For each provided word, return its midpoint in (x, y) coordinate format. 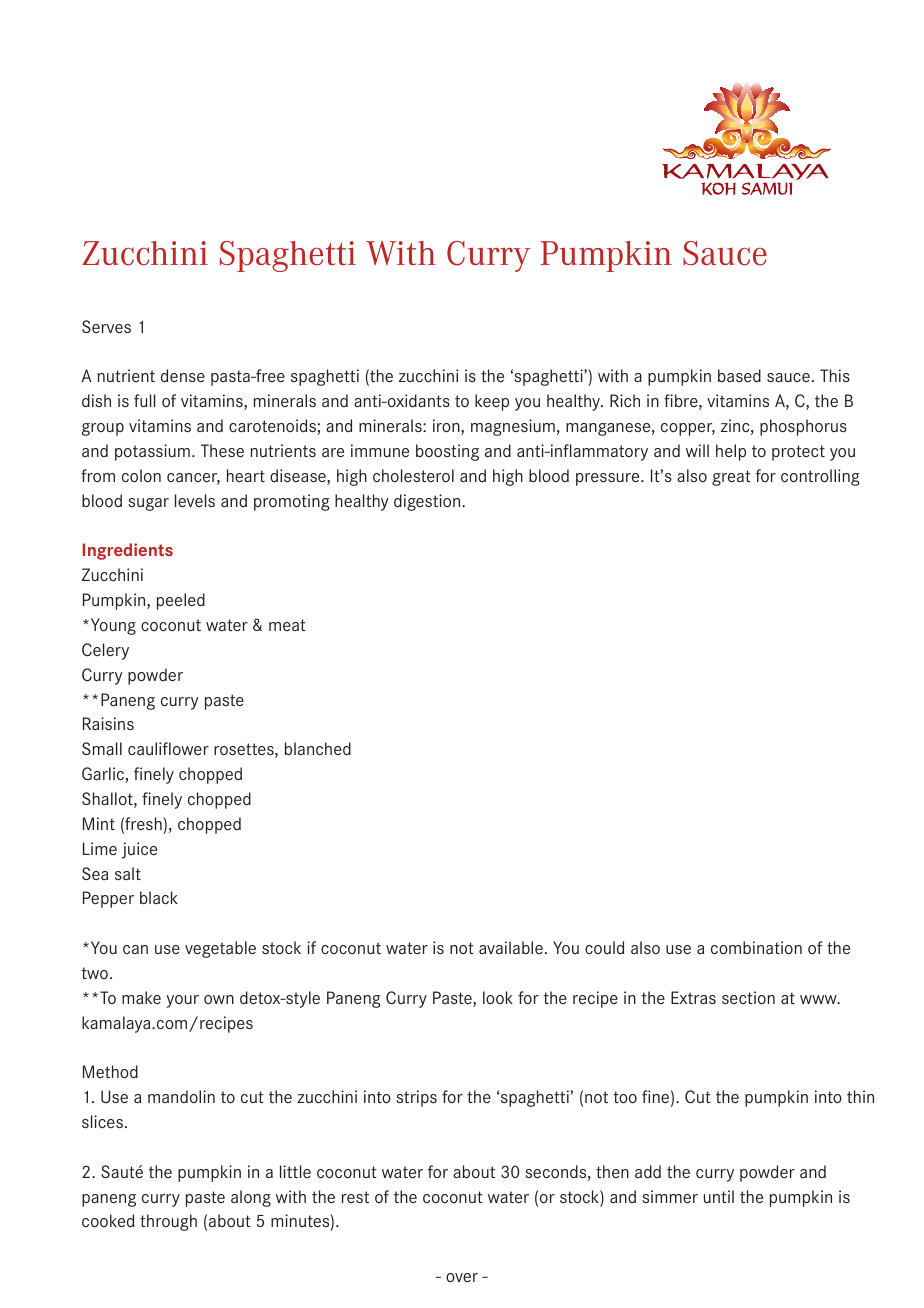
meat (287, 625)
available (511, 947)
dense (183, 375)
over (462, 1277)
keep (492, 402)
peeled (181, 601)
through (168, 1222)
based (739, 375)
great (731, 478)
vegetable (220, 949)
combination (756, 947)
